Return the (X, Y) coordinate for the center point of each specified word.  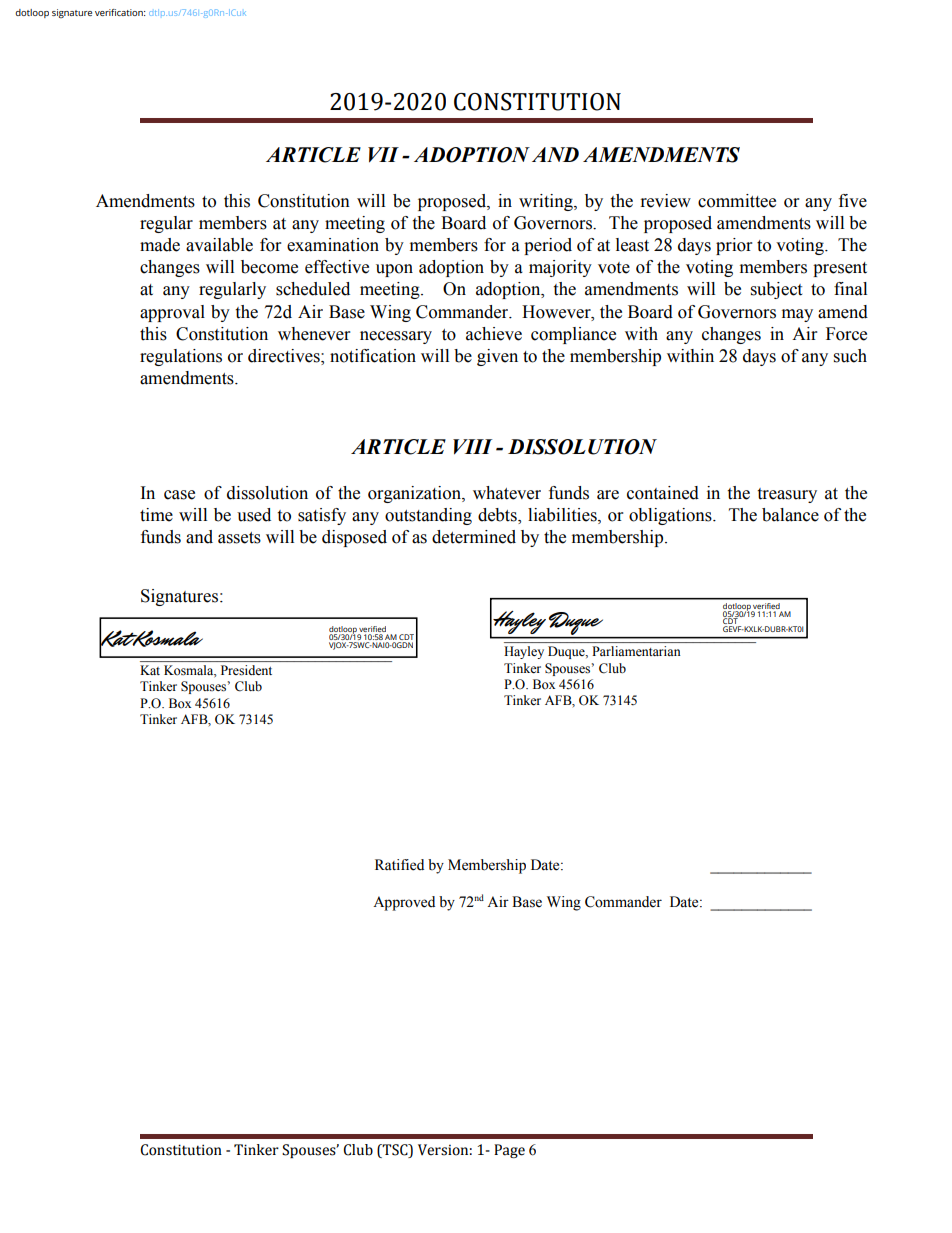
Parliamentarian (636, 651)
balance (790, 515)
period (548, 246)
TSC (395, 1150)
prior (734, 246)
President (246, 670)
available (219, 245)
